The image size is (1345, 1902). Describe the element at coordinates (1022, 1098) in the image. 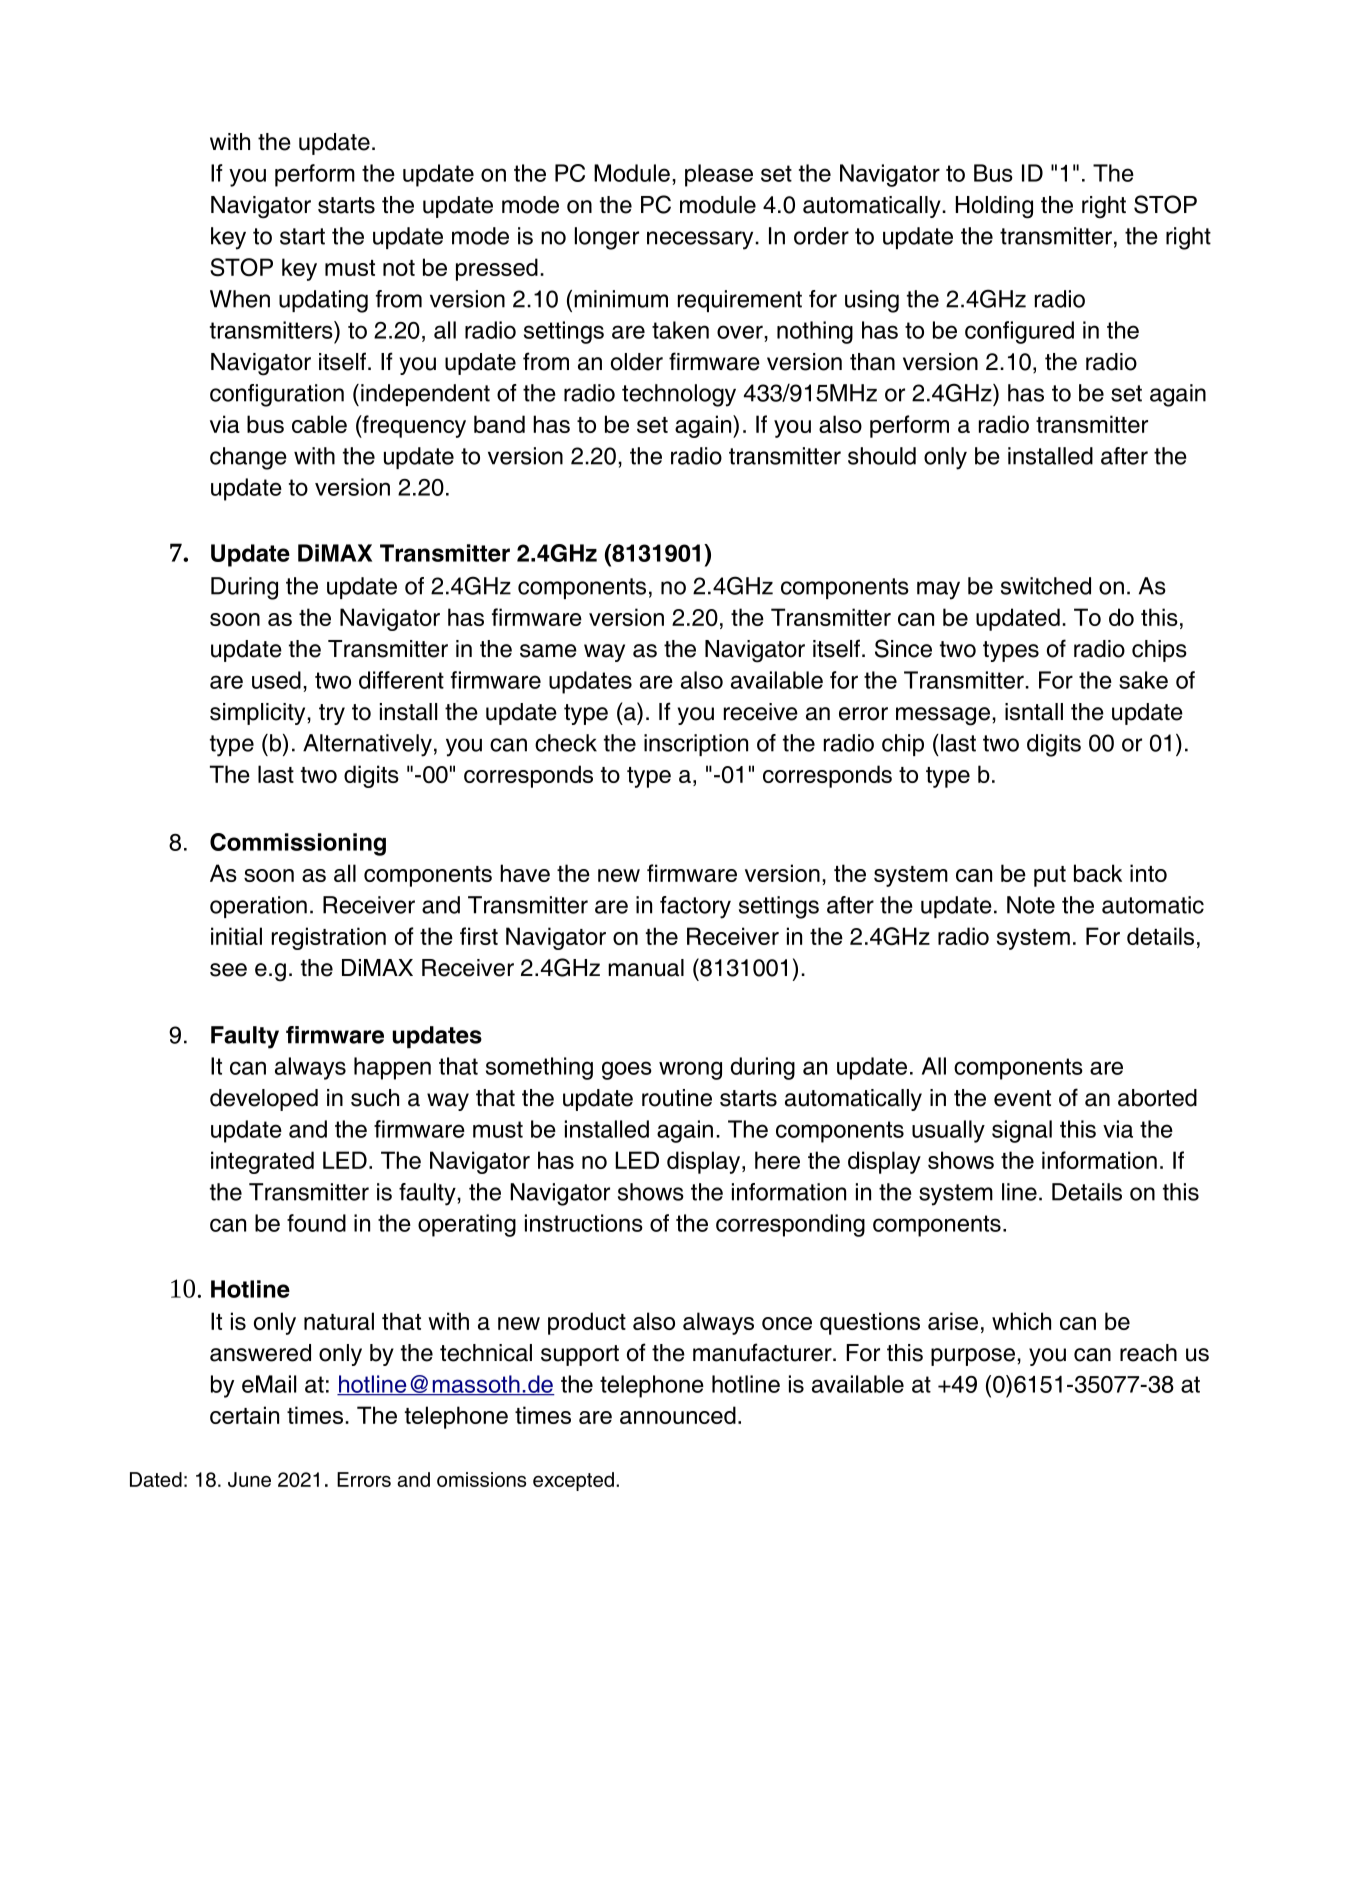

I see `event` at that location.
